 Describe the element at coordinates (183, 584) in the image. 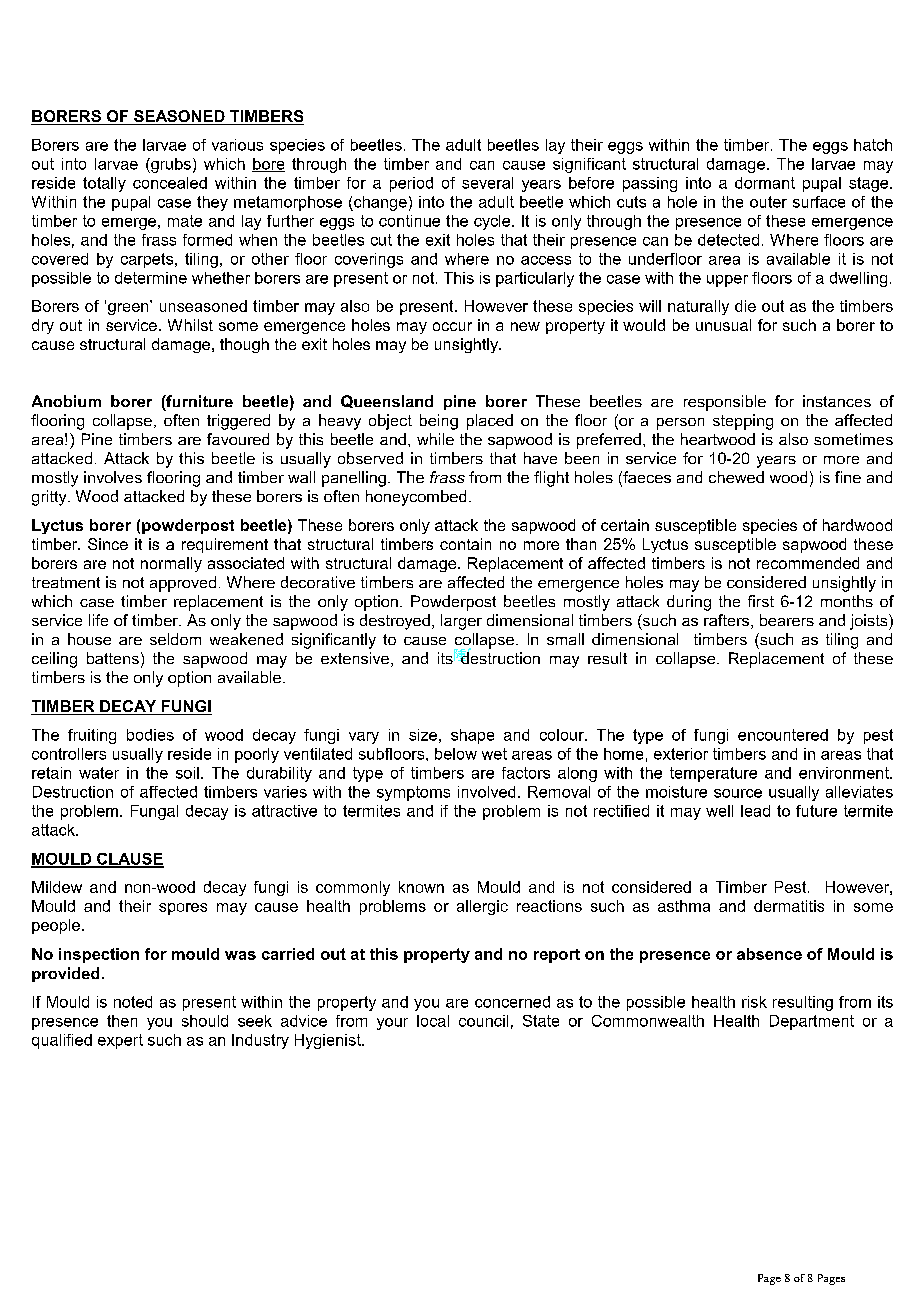

I see `approved` at that location.
